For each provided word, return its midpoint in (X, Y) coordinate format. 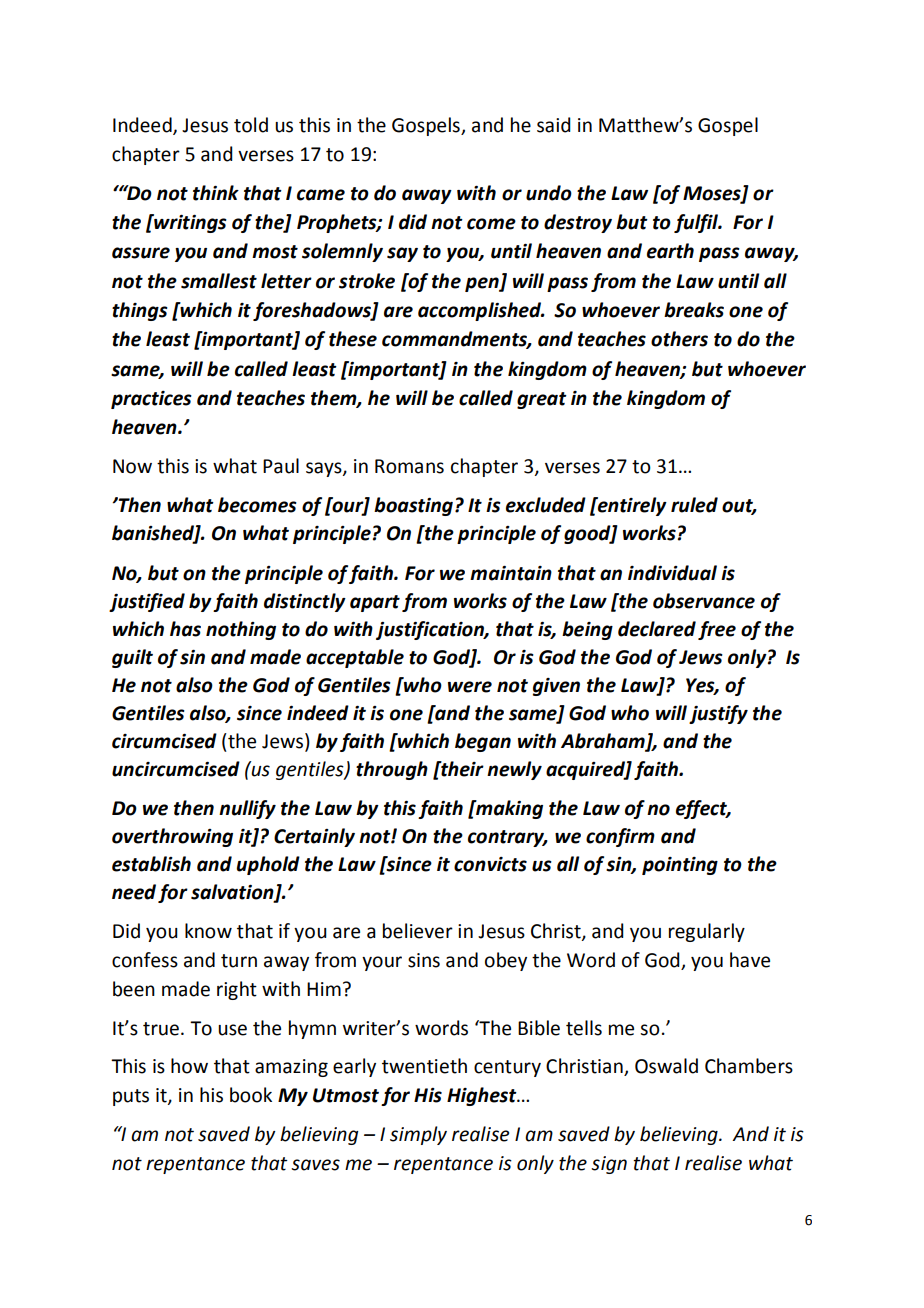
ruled (694, 505)
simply (418, 1135)
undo (549, 193)
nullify (247, 809)
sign (609, 1165)
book (251, 1095)
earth (670, 251)
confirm (620, 837)
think (216, 193)
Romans (409, 466)
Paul (281, 466)
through (392, 770)
